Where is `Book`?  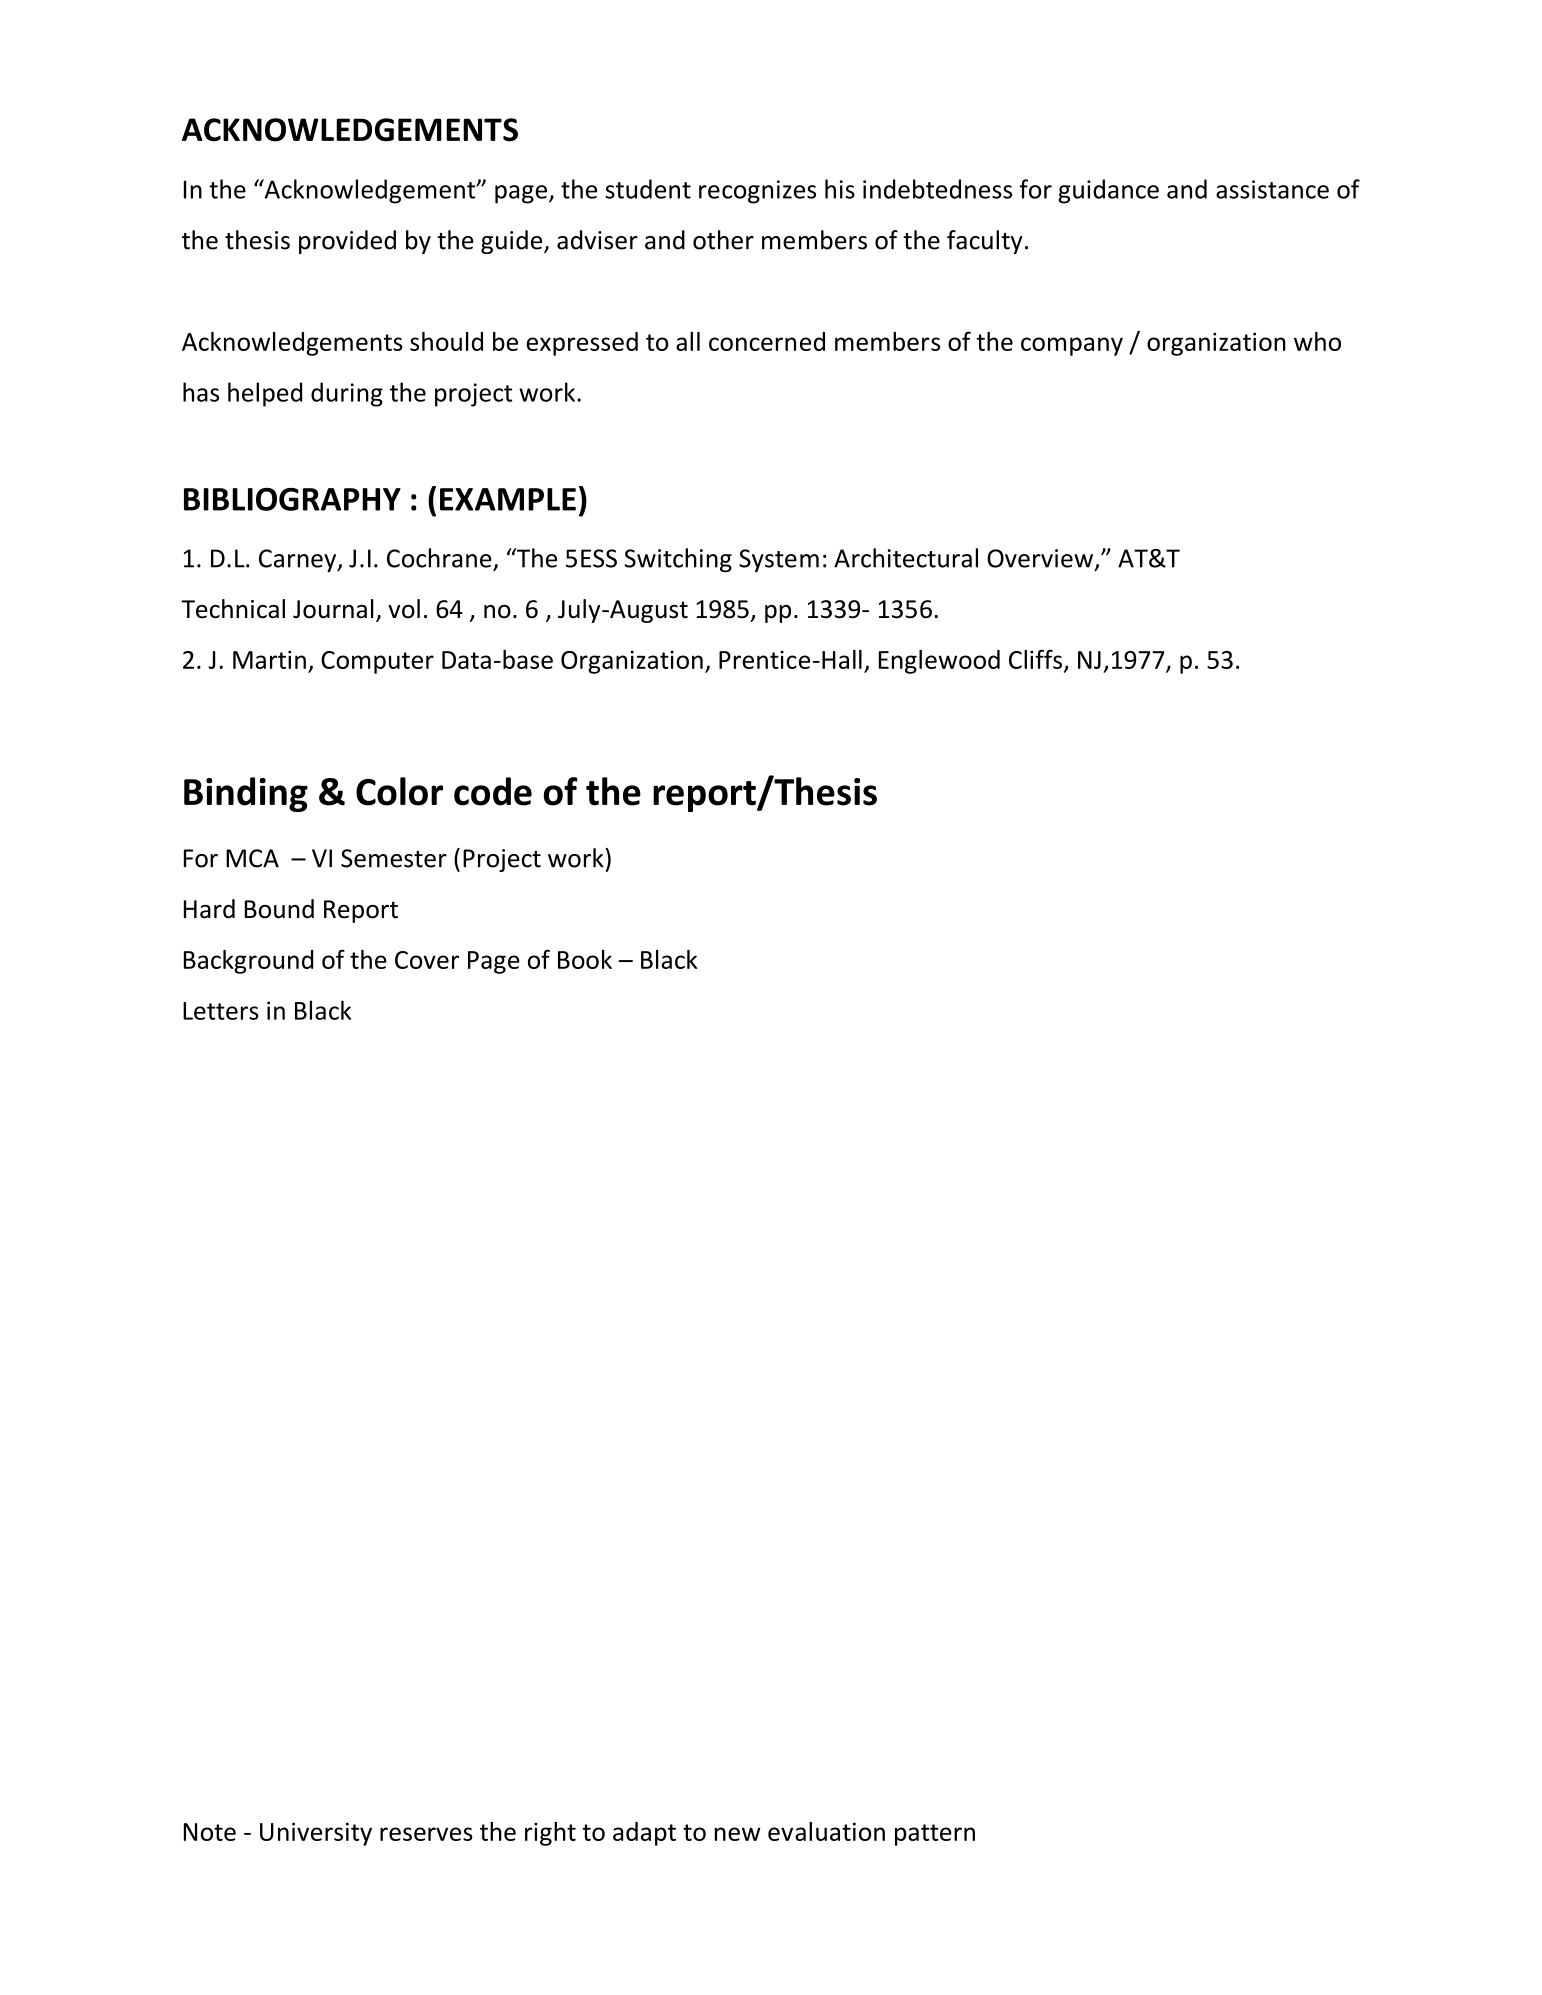 Book is located at coordinates (585, 959).
